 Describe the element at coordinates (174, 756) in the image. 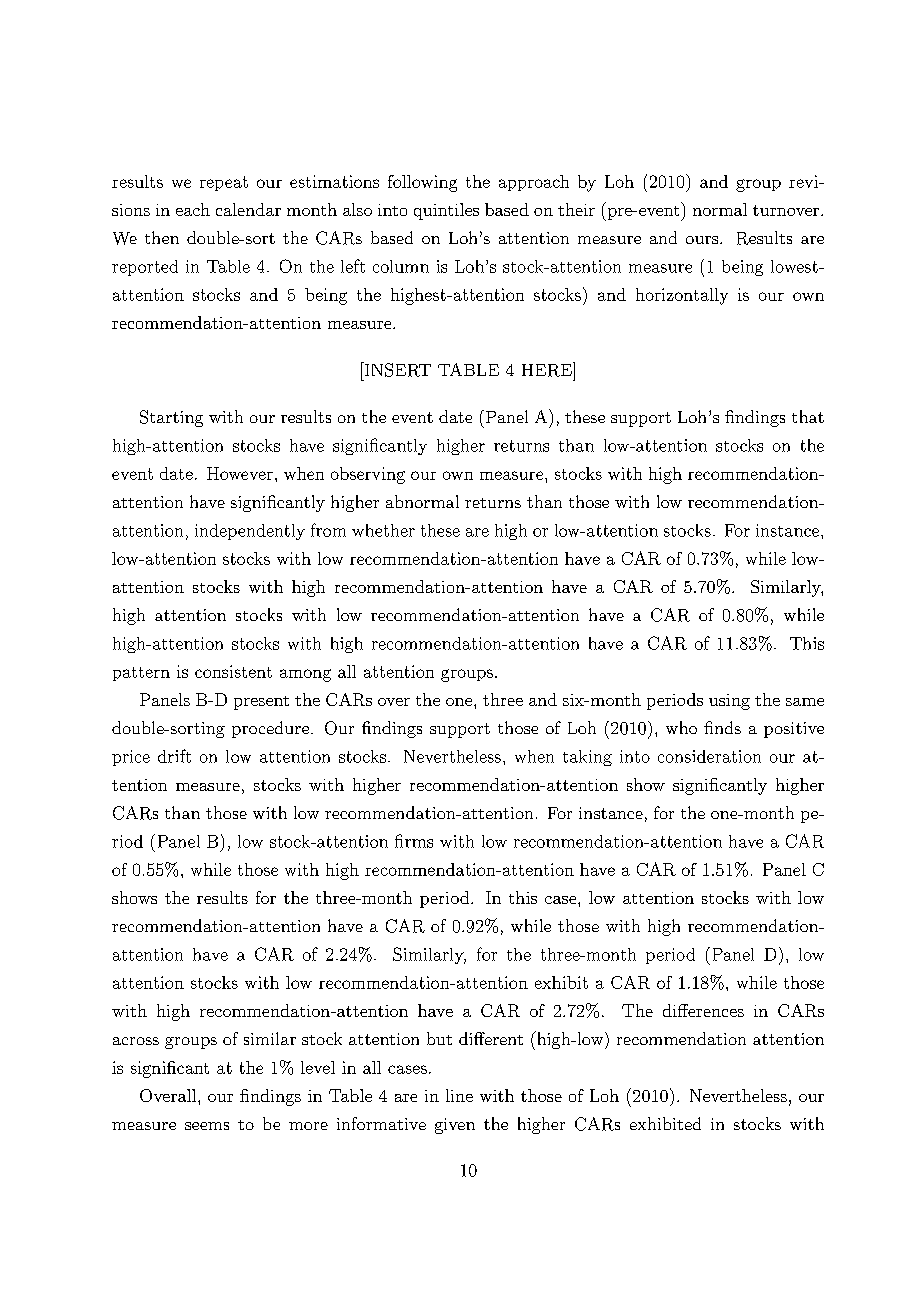

I see `drift` at that location.
